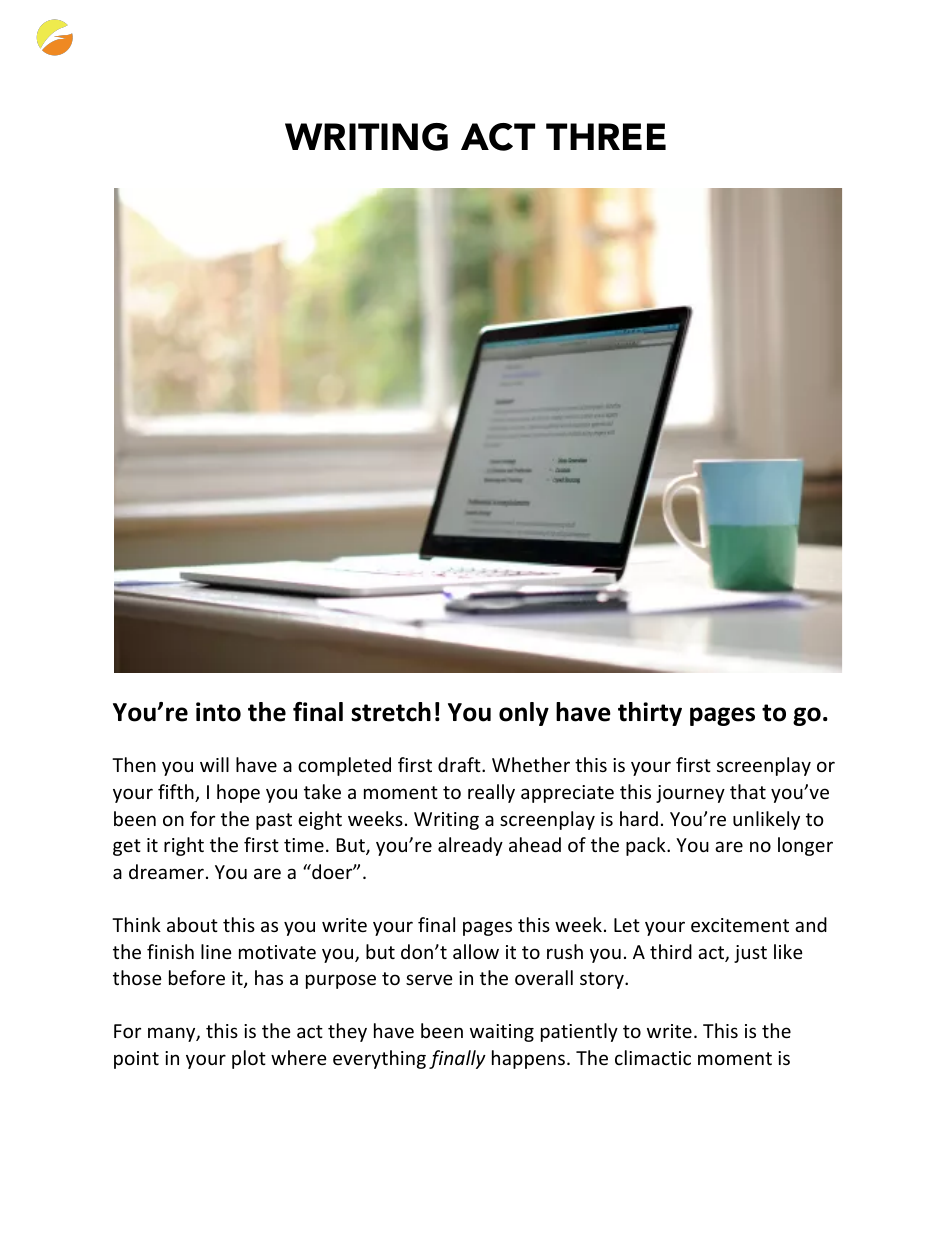 The width and height of the screenshot is (952, 1233). I want to click on thirty, so click(650, 714).
